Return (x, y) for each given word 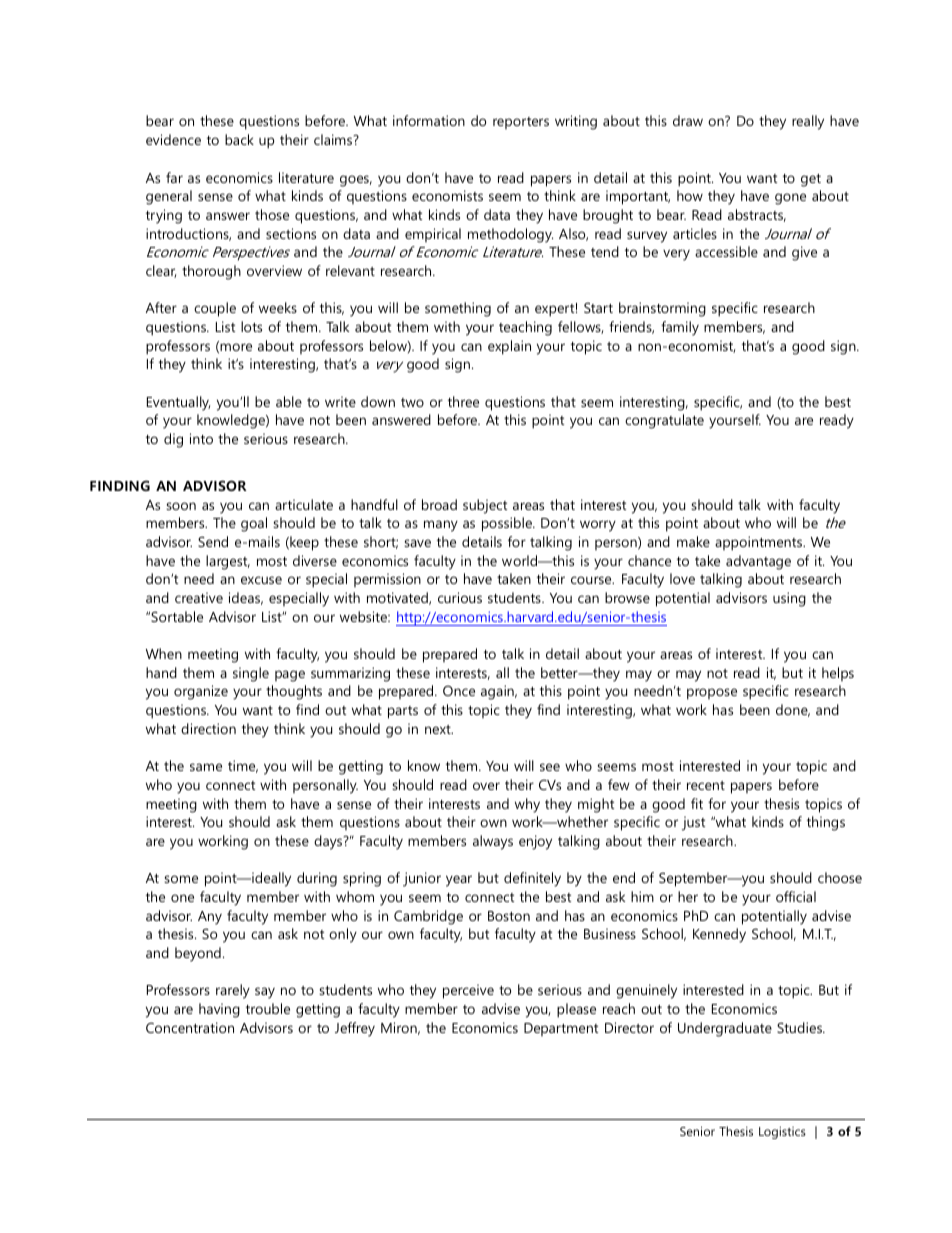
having (219, 1010)
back (239, 139)
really (808, 122)
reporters (521, 123)
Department (561, 1029)
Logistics (782, 1132)
